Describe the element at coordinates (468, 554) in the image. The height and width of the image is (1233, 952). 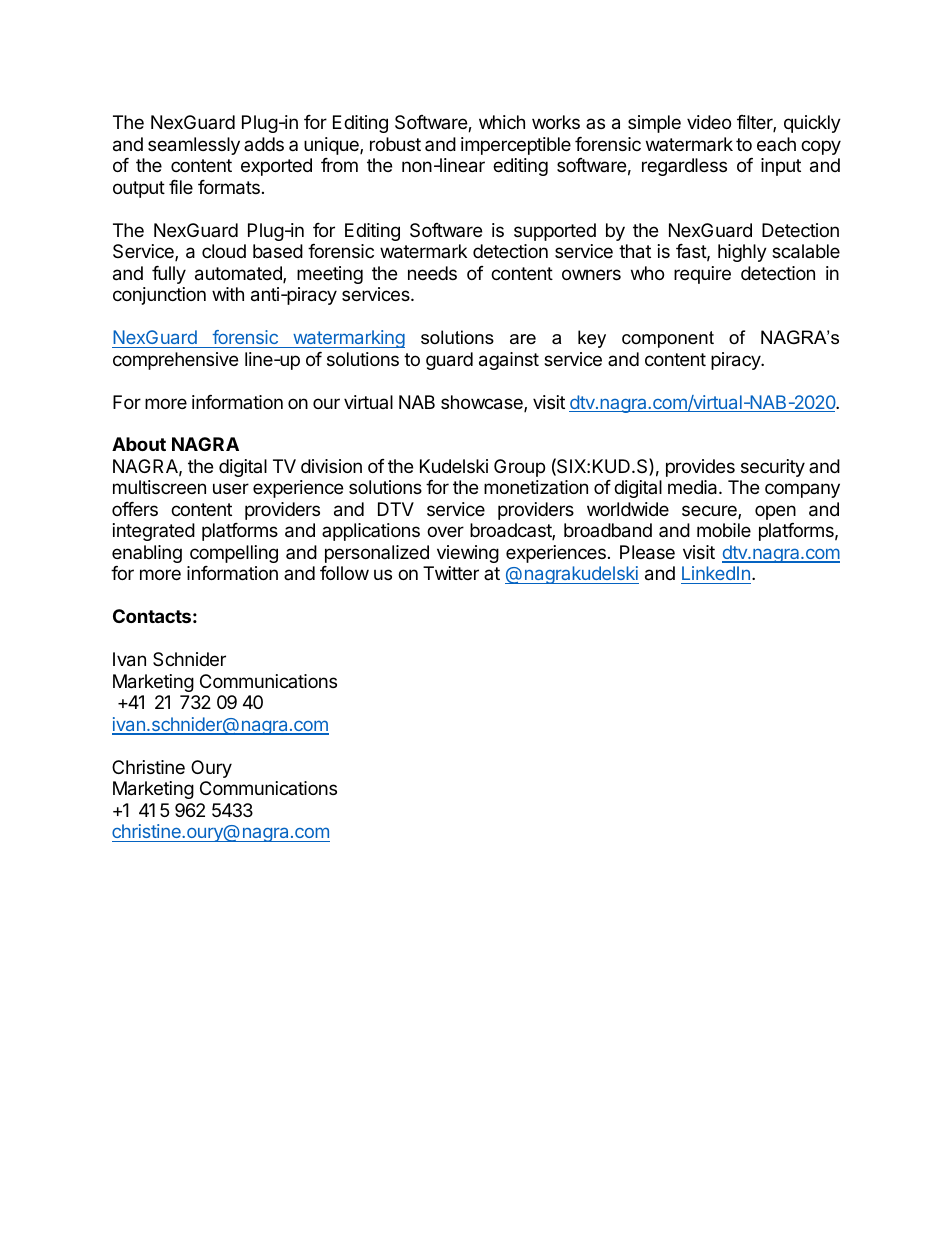
I see `viewing` at that location.
